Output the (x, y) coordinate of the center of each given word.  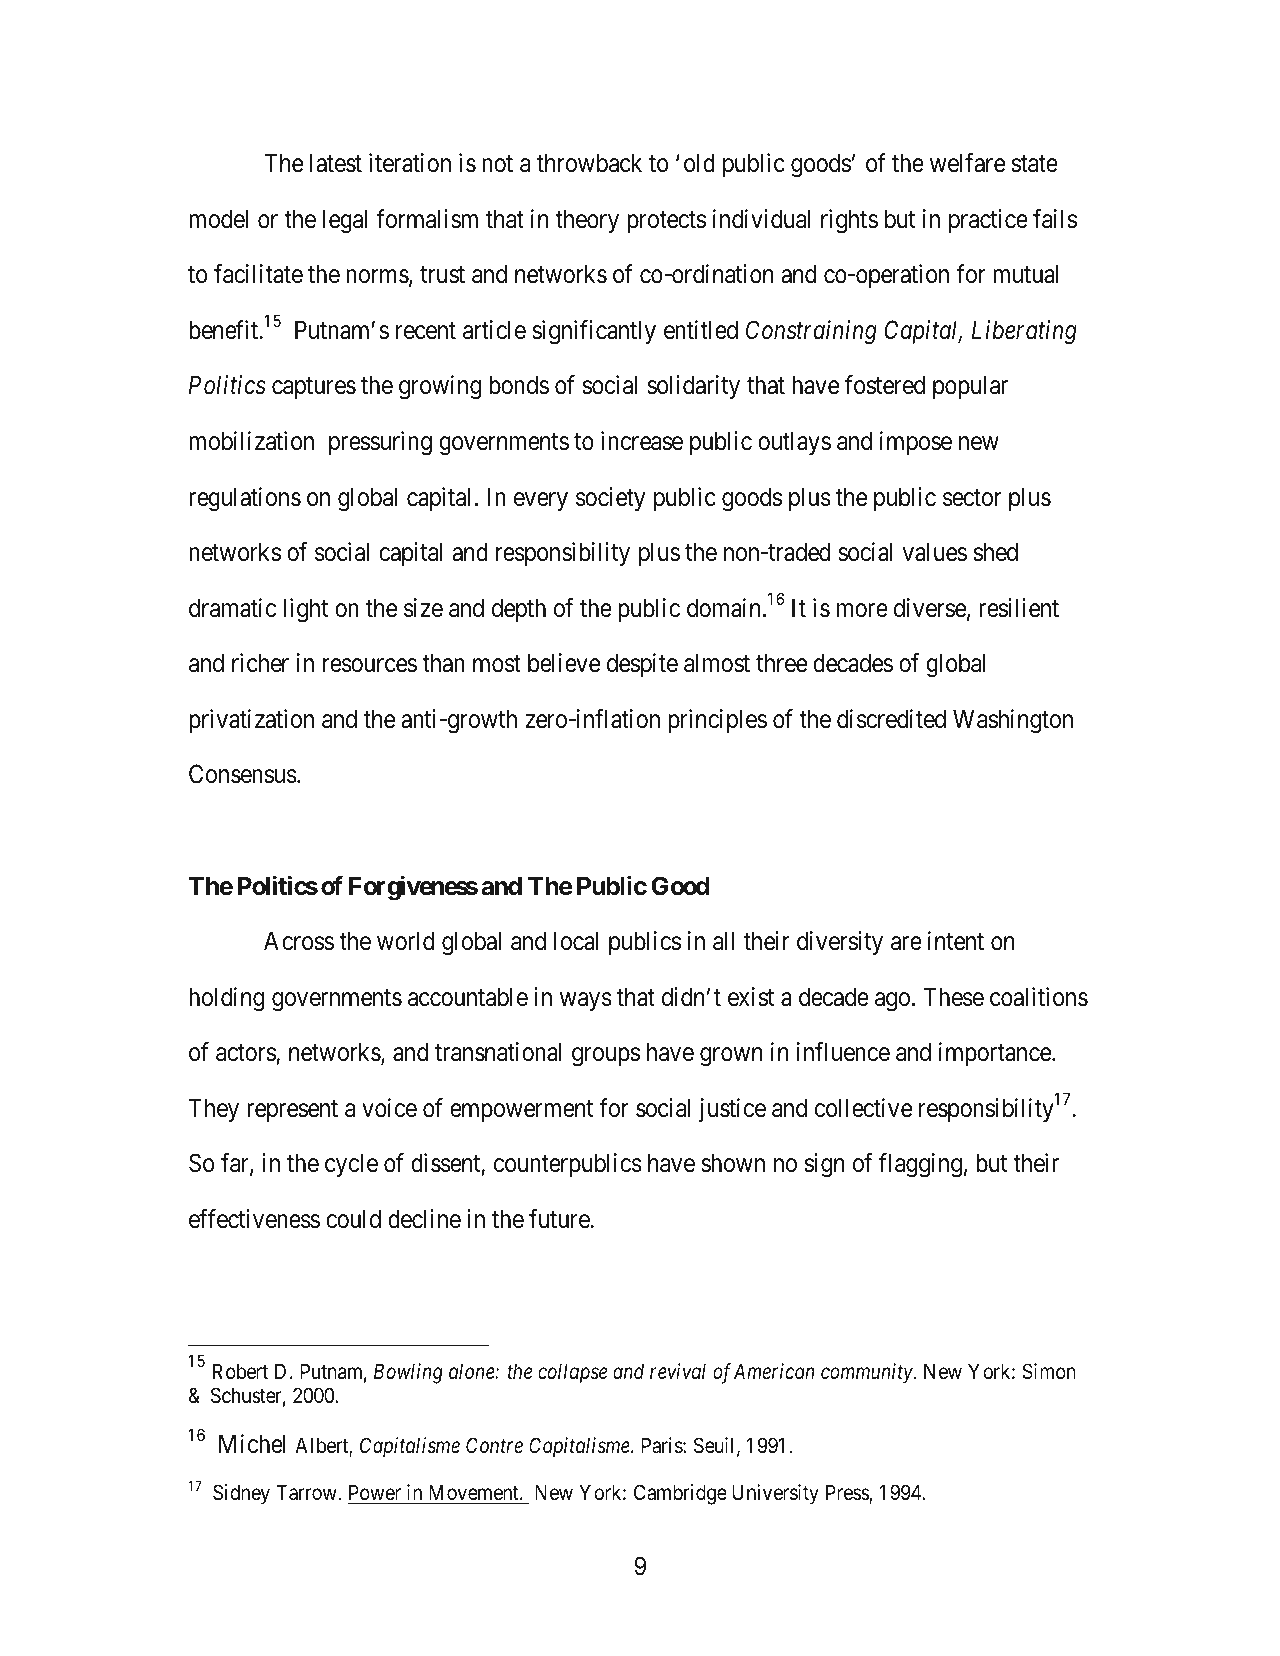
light (305, 610)
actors (246, 1055)
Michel (252, 1444)
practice (988, 221)
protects (666, 222)
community (868, 1373)
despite (642, 665)
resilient (1019, 608)
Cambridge (680, 1494)
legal (345, 221)
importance (996, 1054)
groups (606, 1057)
